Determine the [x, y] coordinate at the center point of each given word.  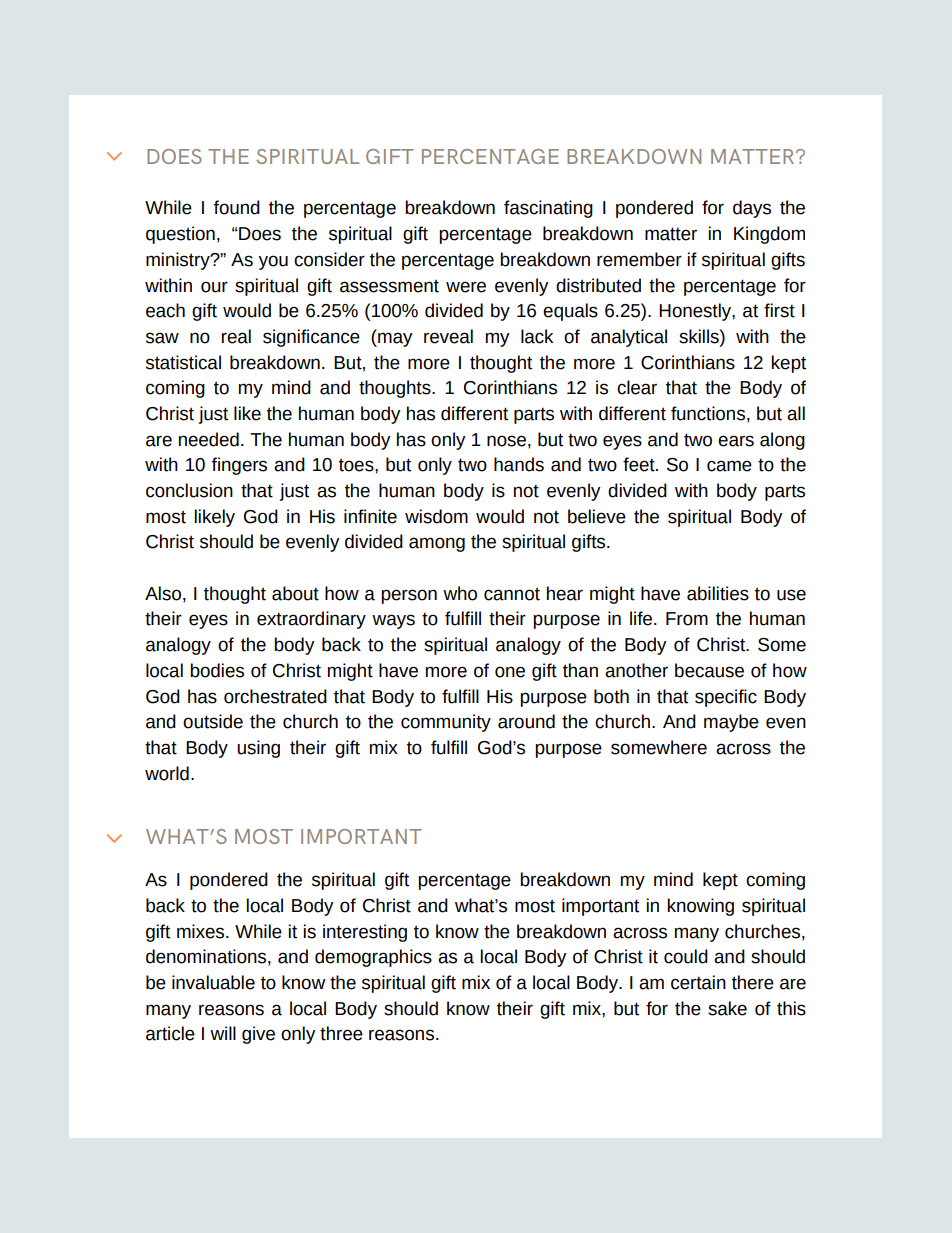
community [446, 723]
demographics [373, 958]
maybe [731, 723]
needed [209, 439]
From [687, 619]
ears [736, 441]
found [237, 207]
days [752, 209]
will [223, 1033]
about [295, 593]
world [167, 773]
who [460, 593]
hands [519, 464]
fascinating [548, 209]
